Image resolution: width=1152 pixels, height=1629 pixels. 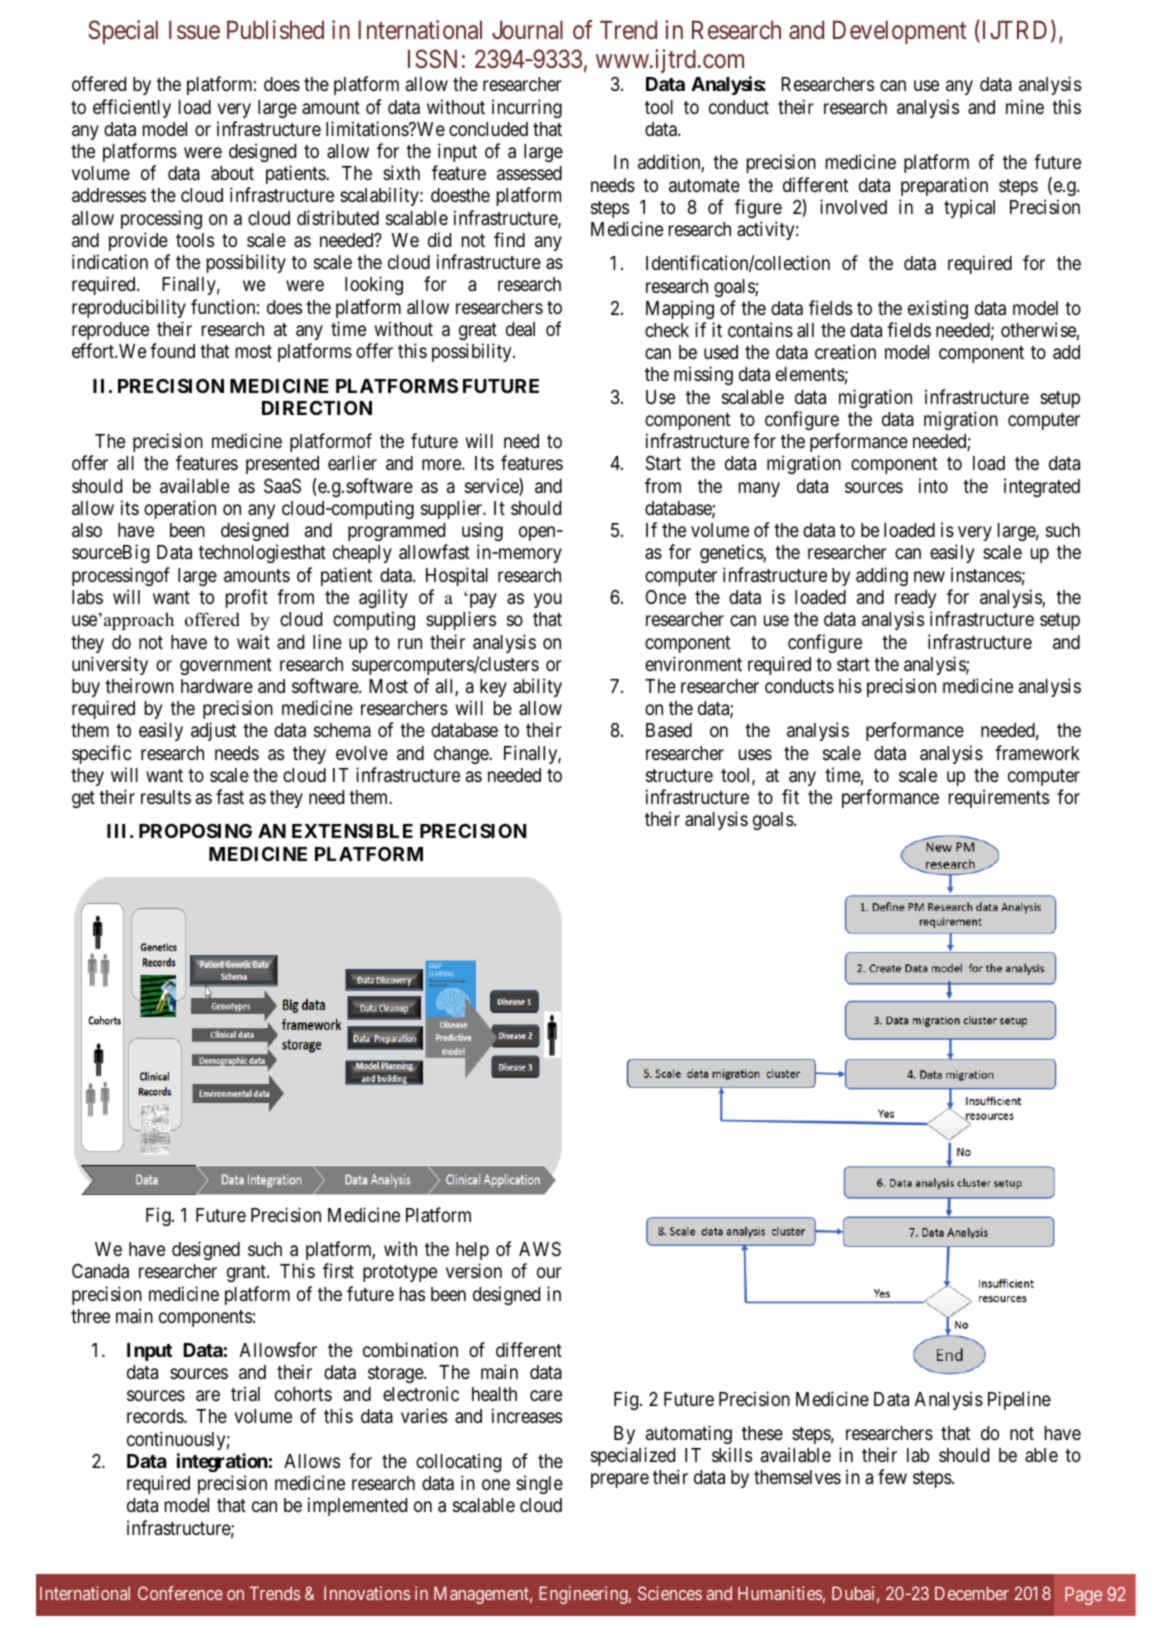 I want to click on grant, so click(x=247, y=1273).
